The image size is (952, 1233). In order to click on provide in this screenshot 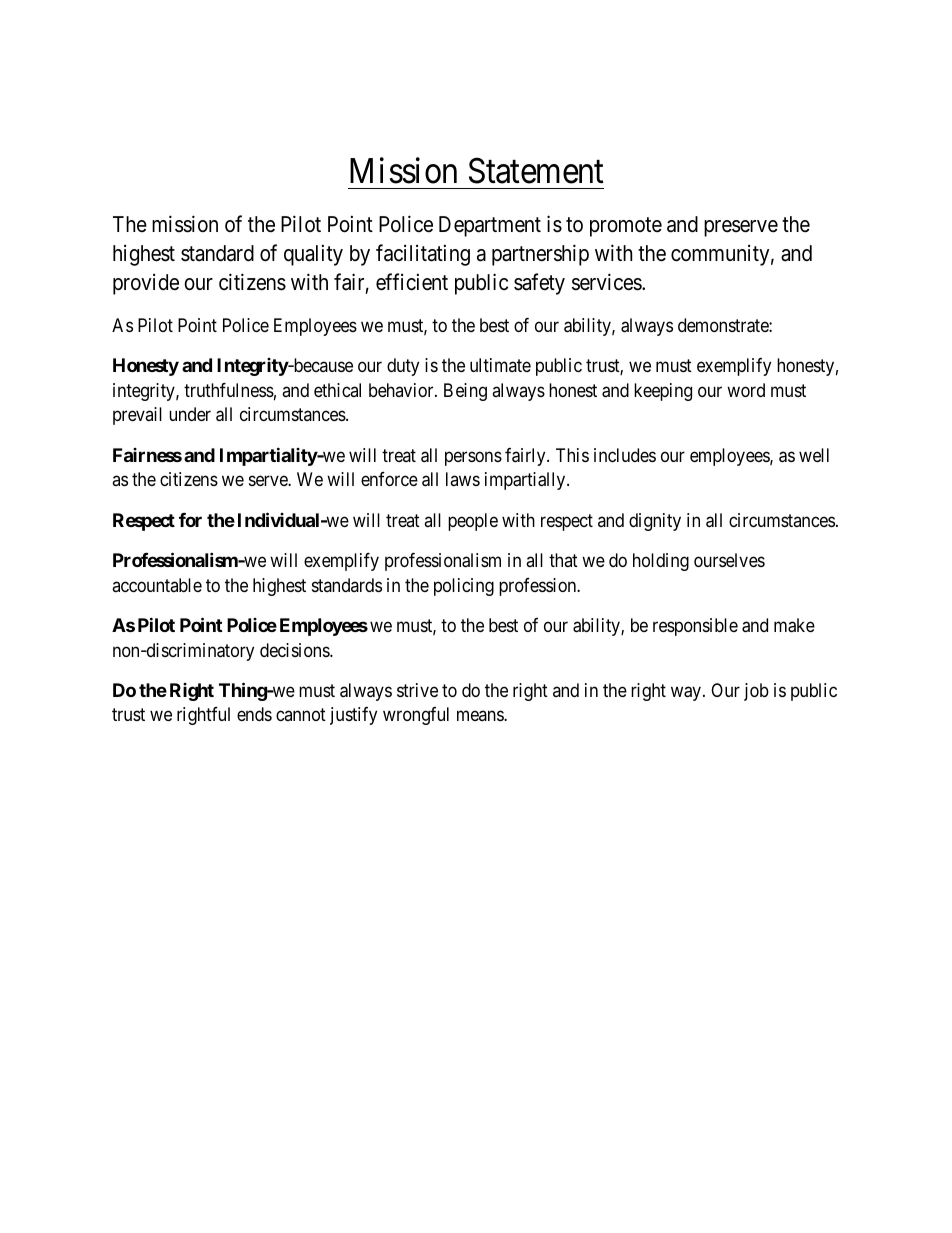, I will do `click(146, 284)`.
